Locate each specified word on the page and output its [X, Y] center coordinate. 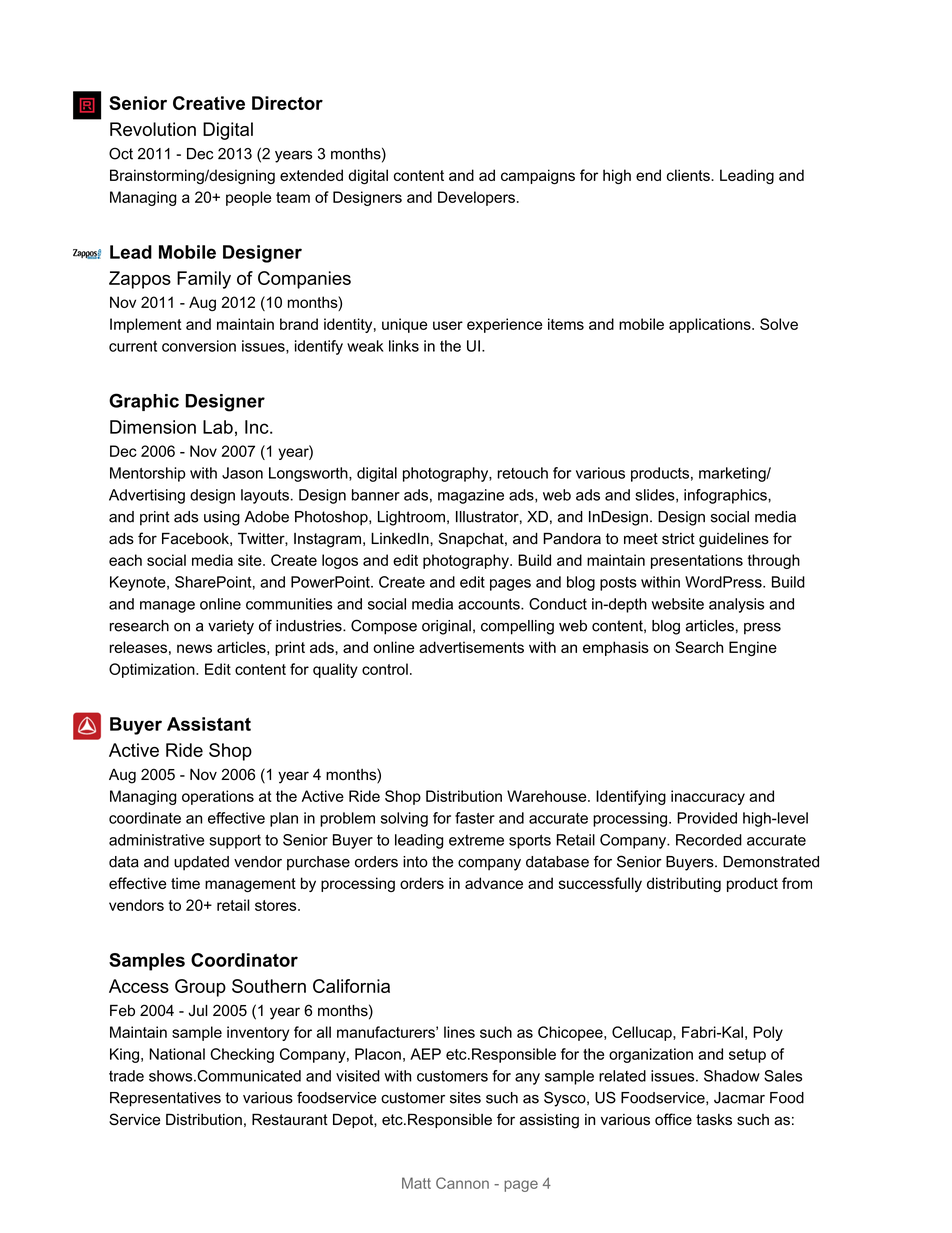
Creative [209, 103]
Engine [753, 648]
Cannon [462, 1183]
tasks [714, 1120]
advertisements [471, 647]
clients [689, 175]
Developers [476, 198]
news [194, 648]
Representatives [165, 1099]
